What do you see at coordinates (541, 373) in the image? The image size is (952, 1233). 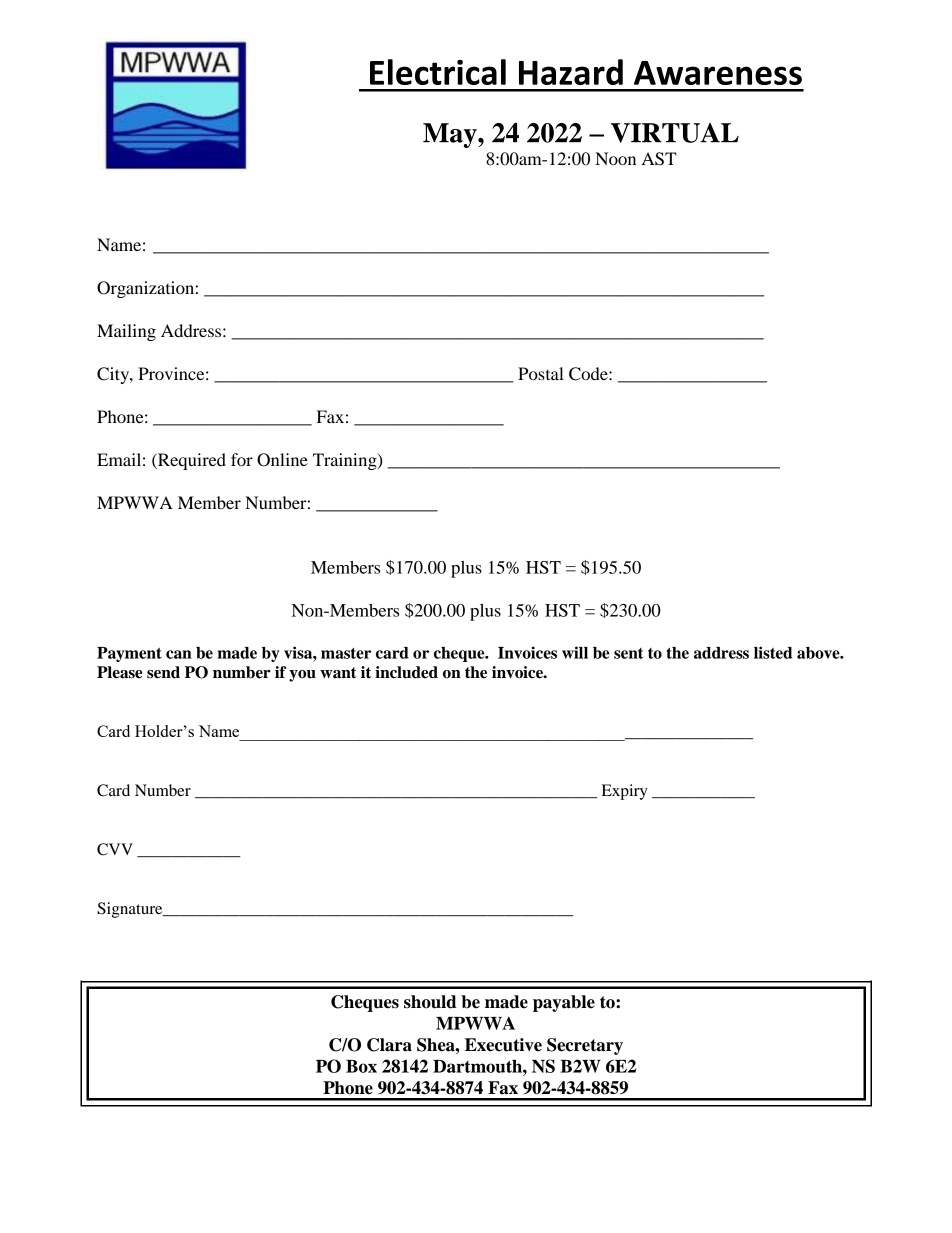 I see `Postal` at bounding box center [541, 373].
